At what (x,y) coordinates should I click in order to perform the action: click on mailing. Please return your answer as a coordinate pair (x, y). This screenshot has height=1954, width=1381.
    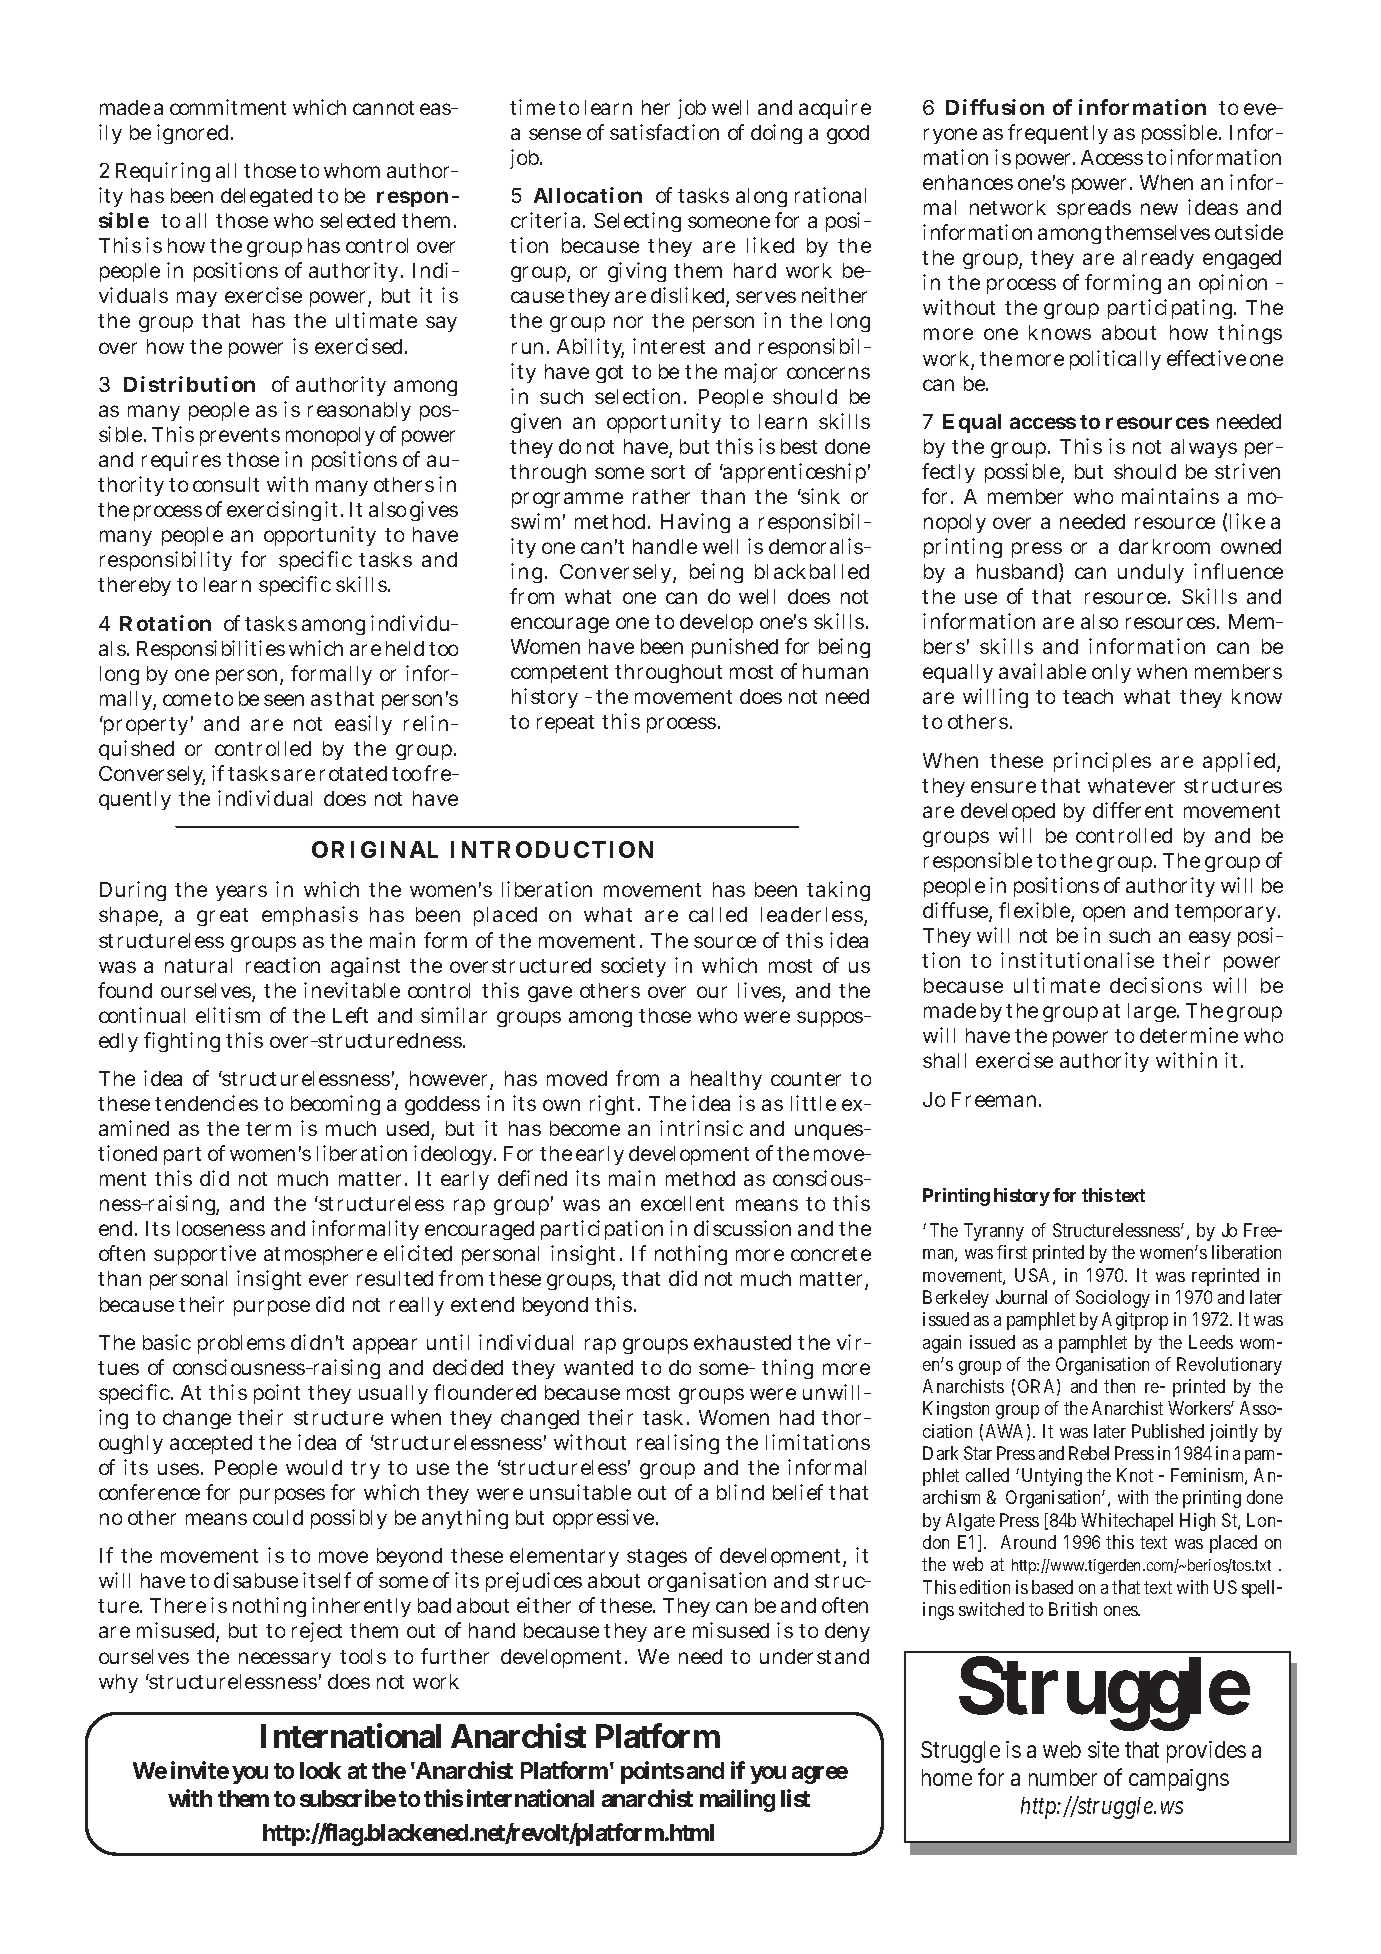
    Looking at the image, I should click on (737, 1800).
